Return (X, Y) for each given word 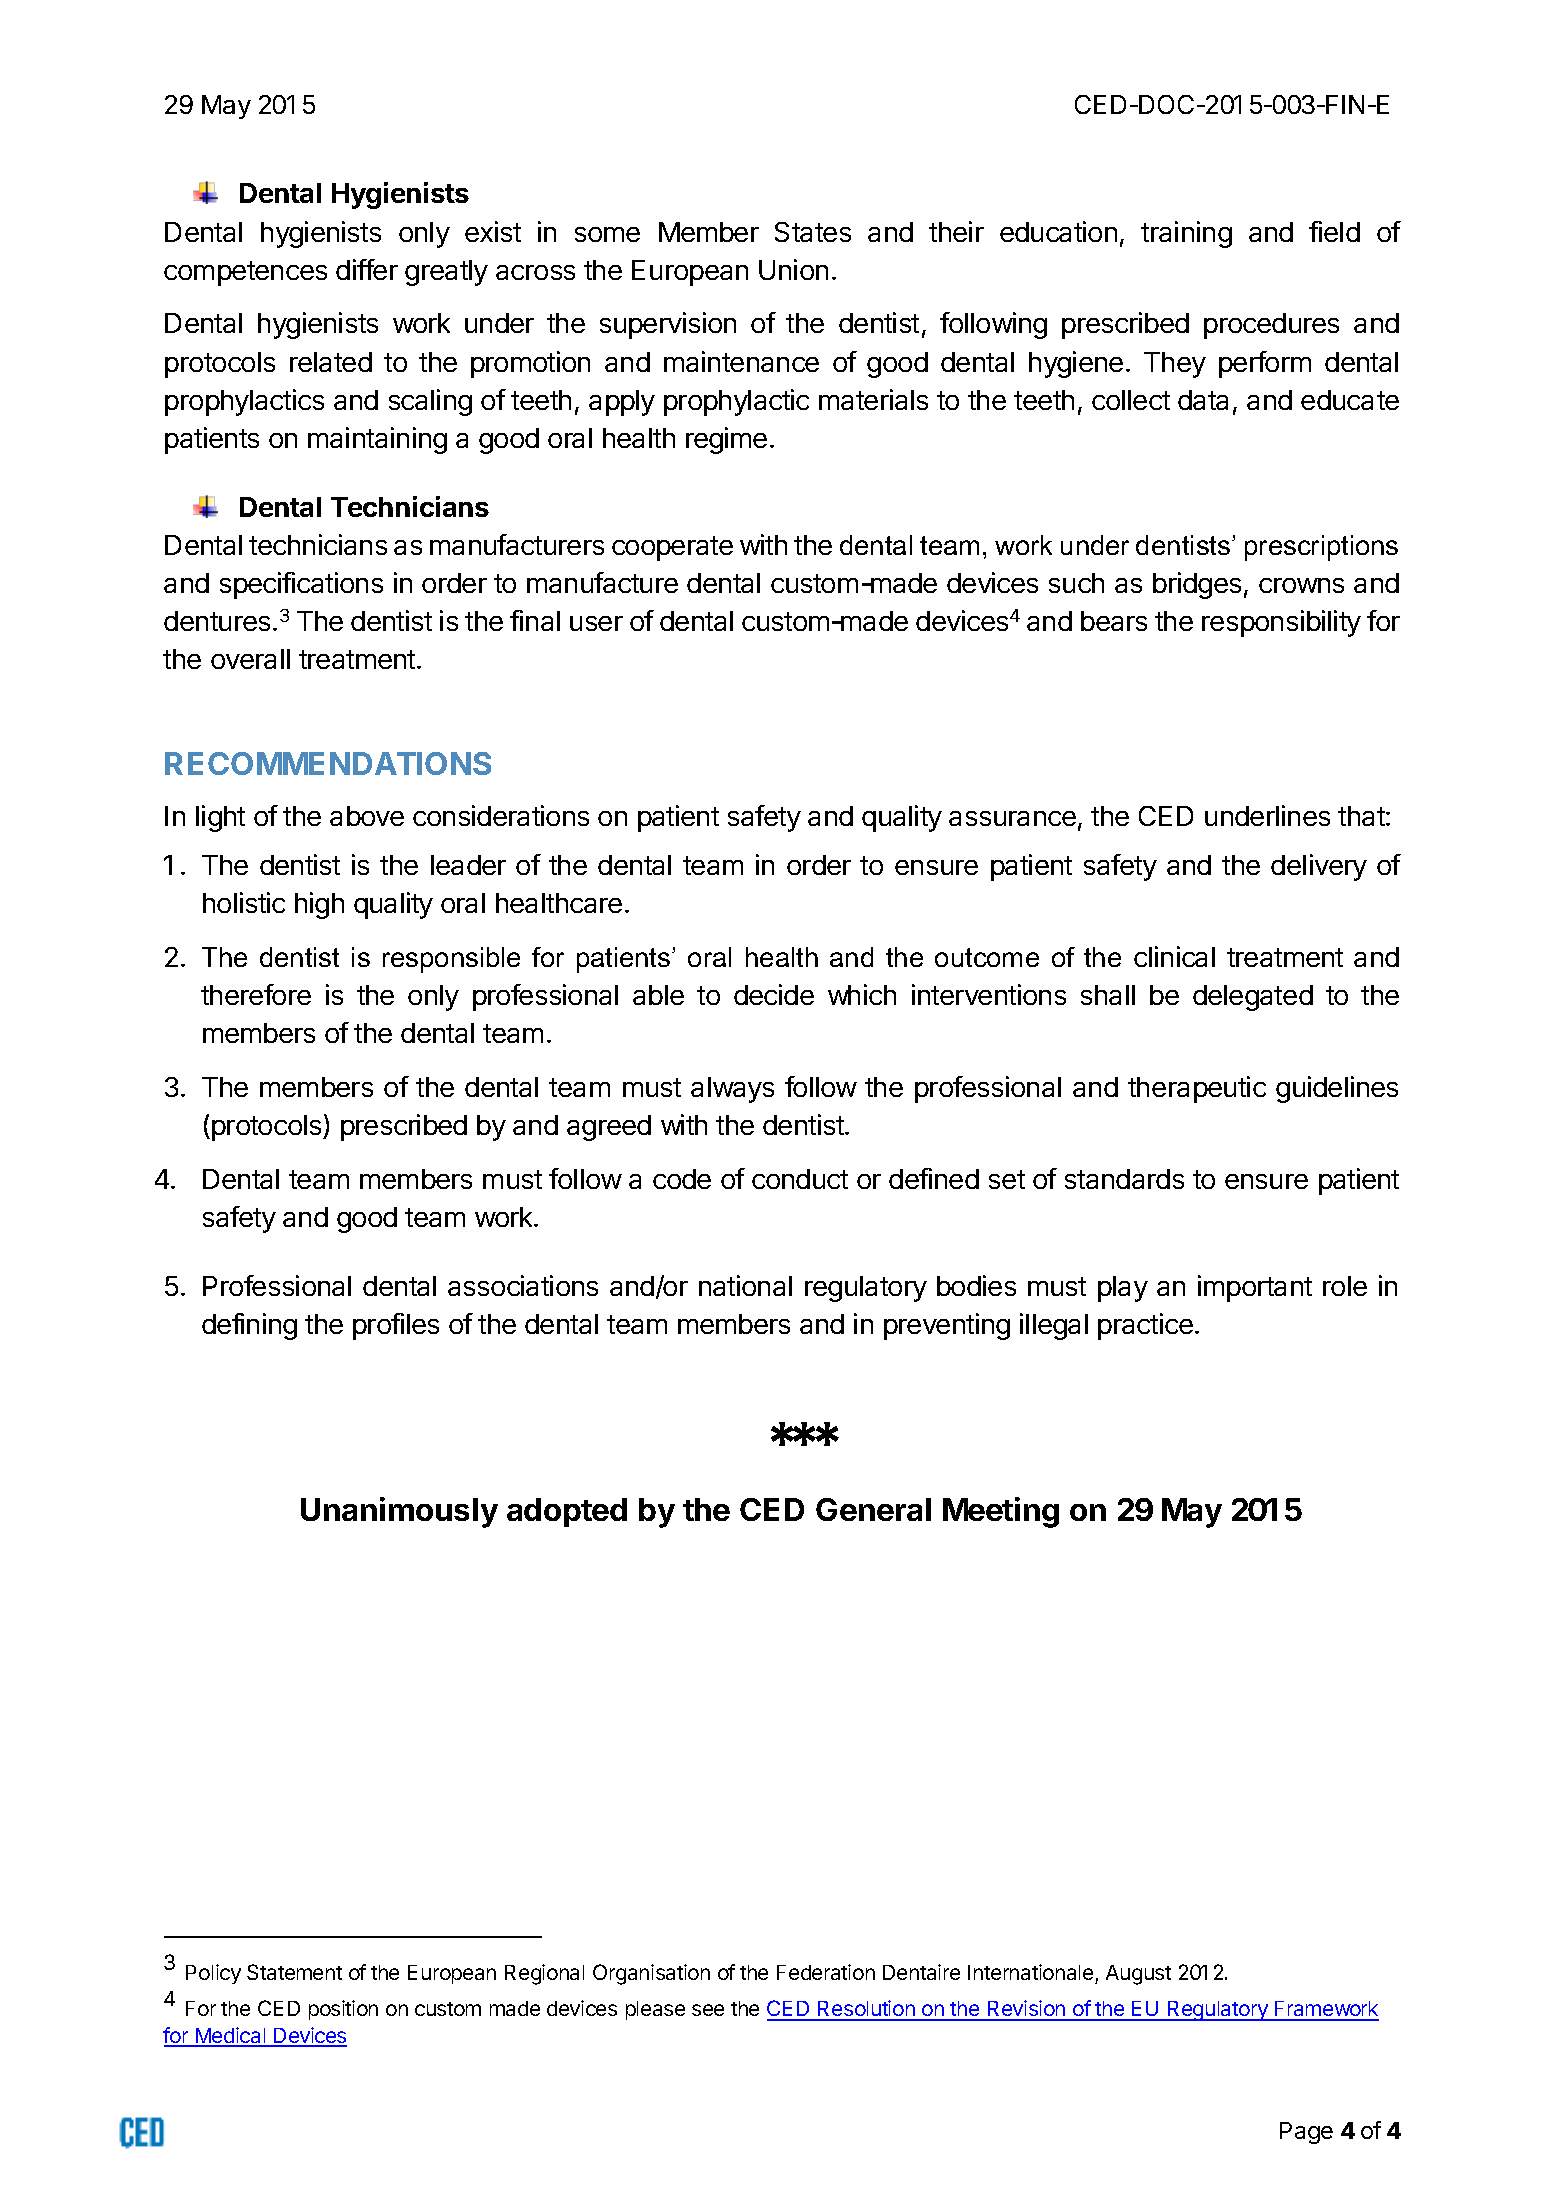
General (873, 1509)
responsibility (1281, 623)
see (708, 2010)
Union (793, 269)
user (596, 623)
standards (1124, 1179)
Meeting (1001, 1512)
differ (367, 269)
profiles (396, 1326)
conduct (800, 1179)
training (1186, 234)
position (343, 2010)
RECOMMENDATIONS (328, 763)
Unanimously (399, 1512)
